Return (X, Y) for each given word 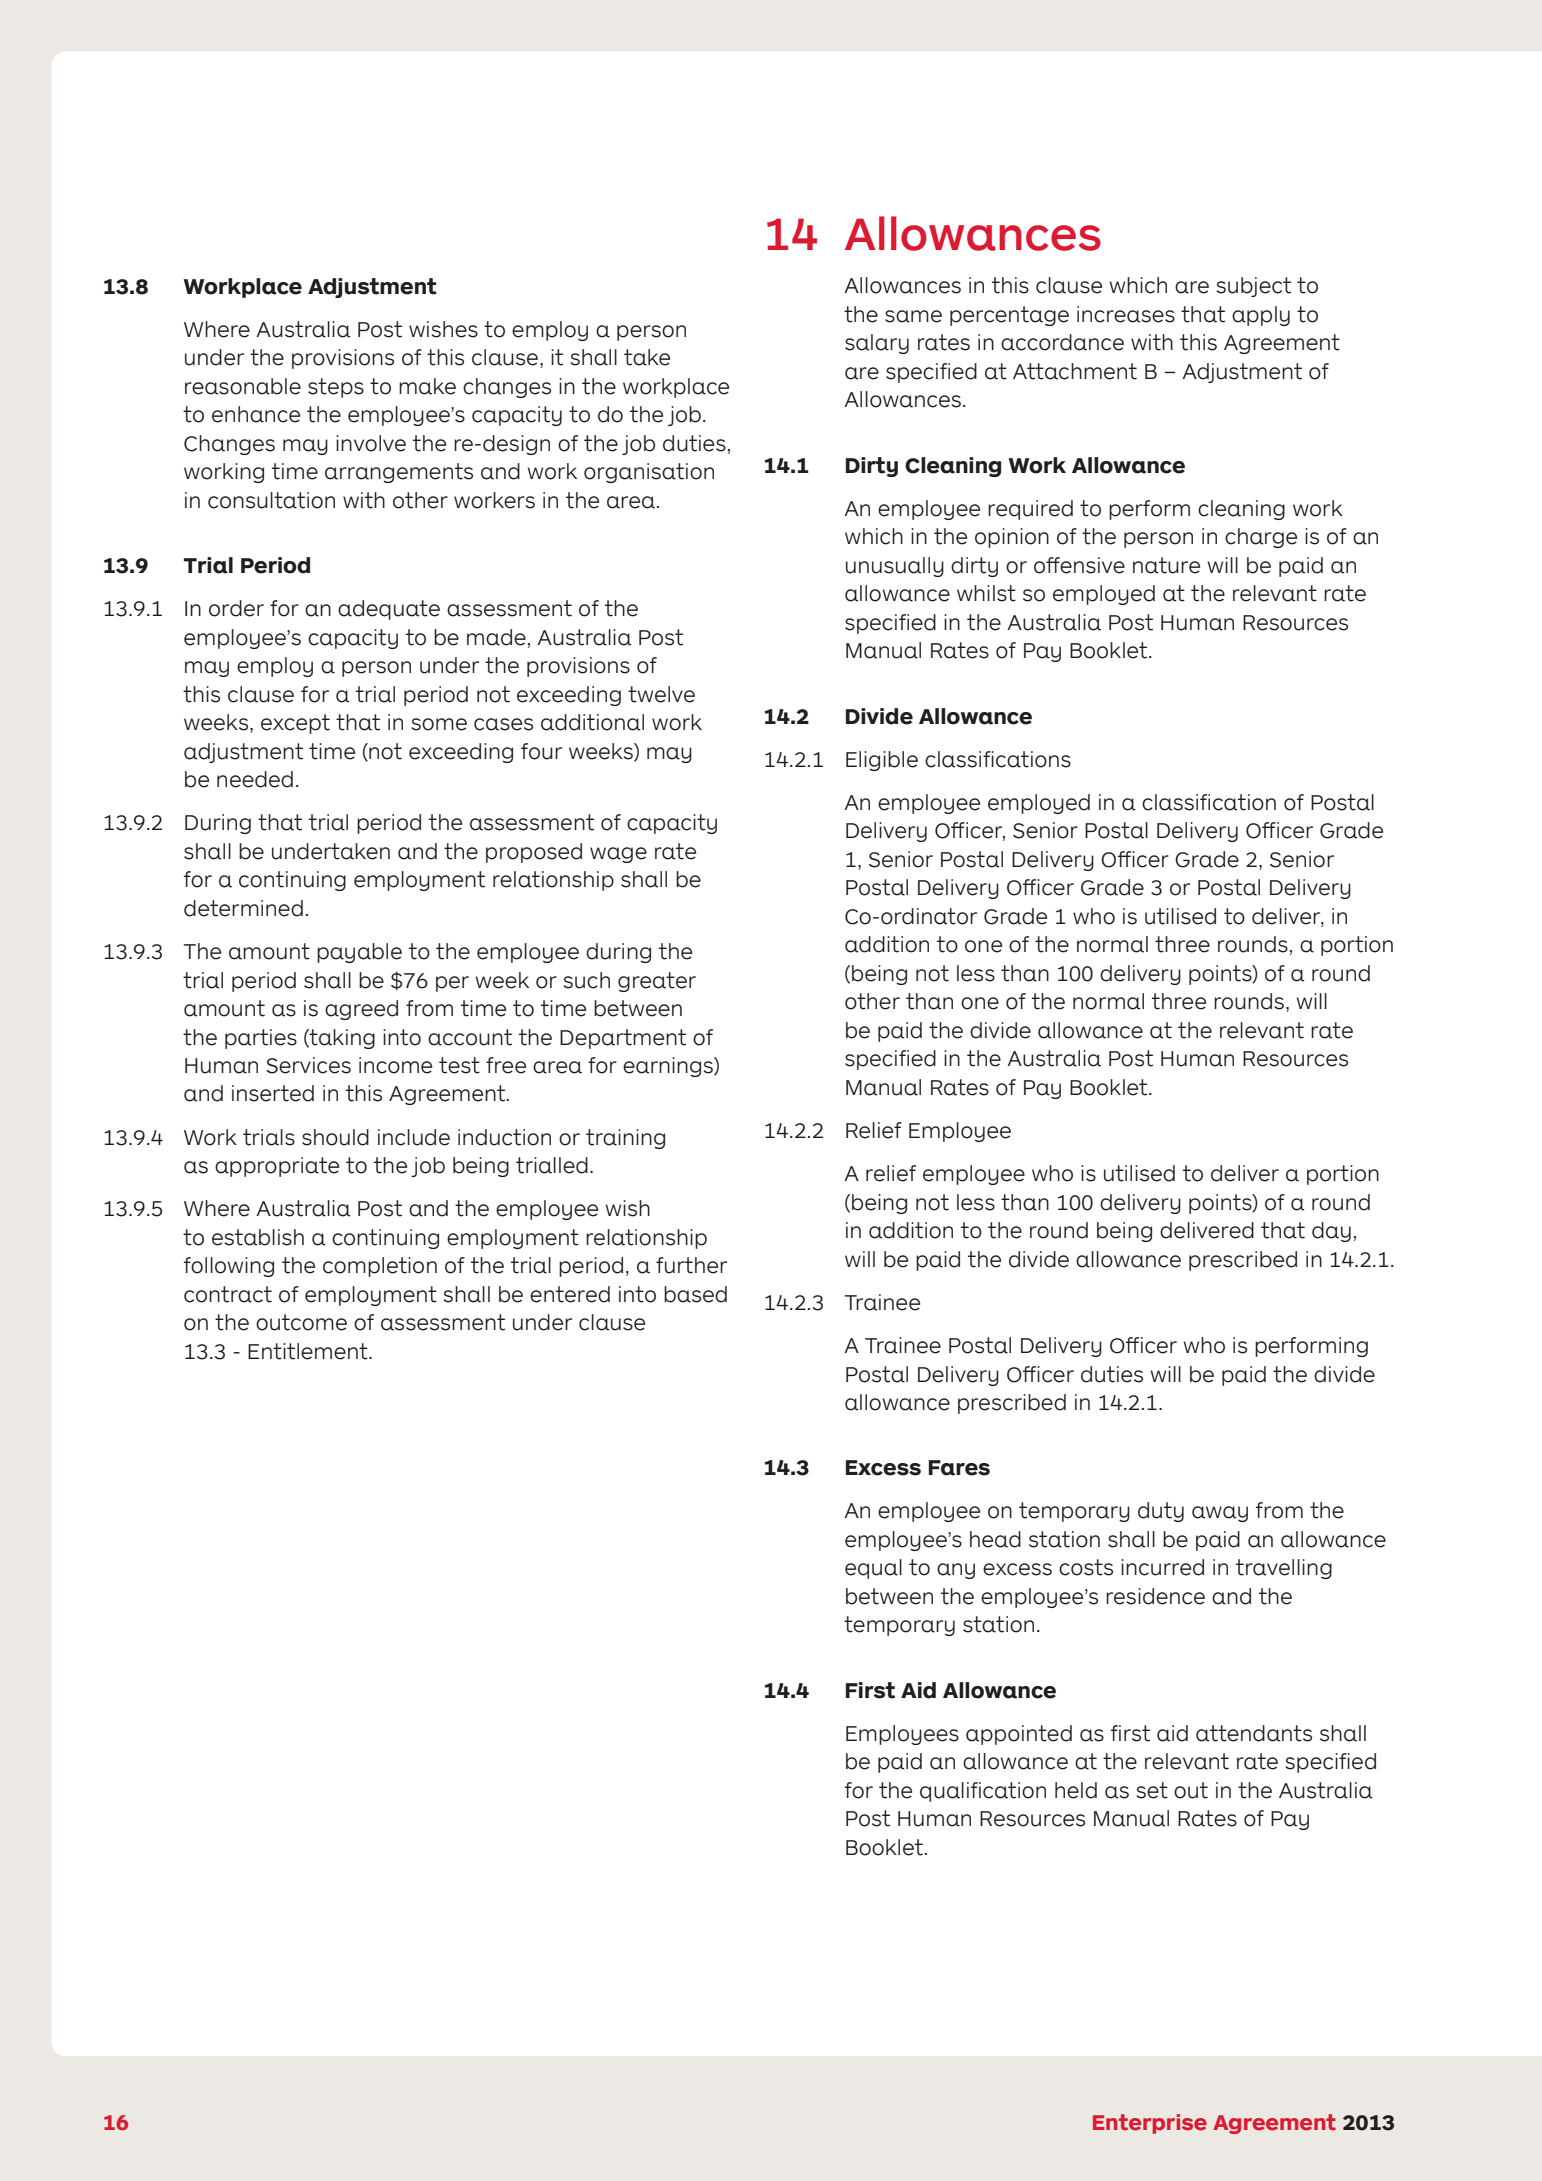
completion (380, 1267)
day (1331, 1232)
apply (1261, 316)
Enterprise (1150, 2124)
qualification (983, 1792)
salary (877, 344)
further (691, 1265)
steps (336, 388)
